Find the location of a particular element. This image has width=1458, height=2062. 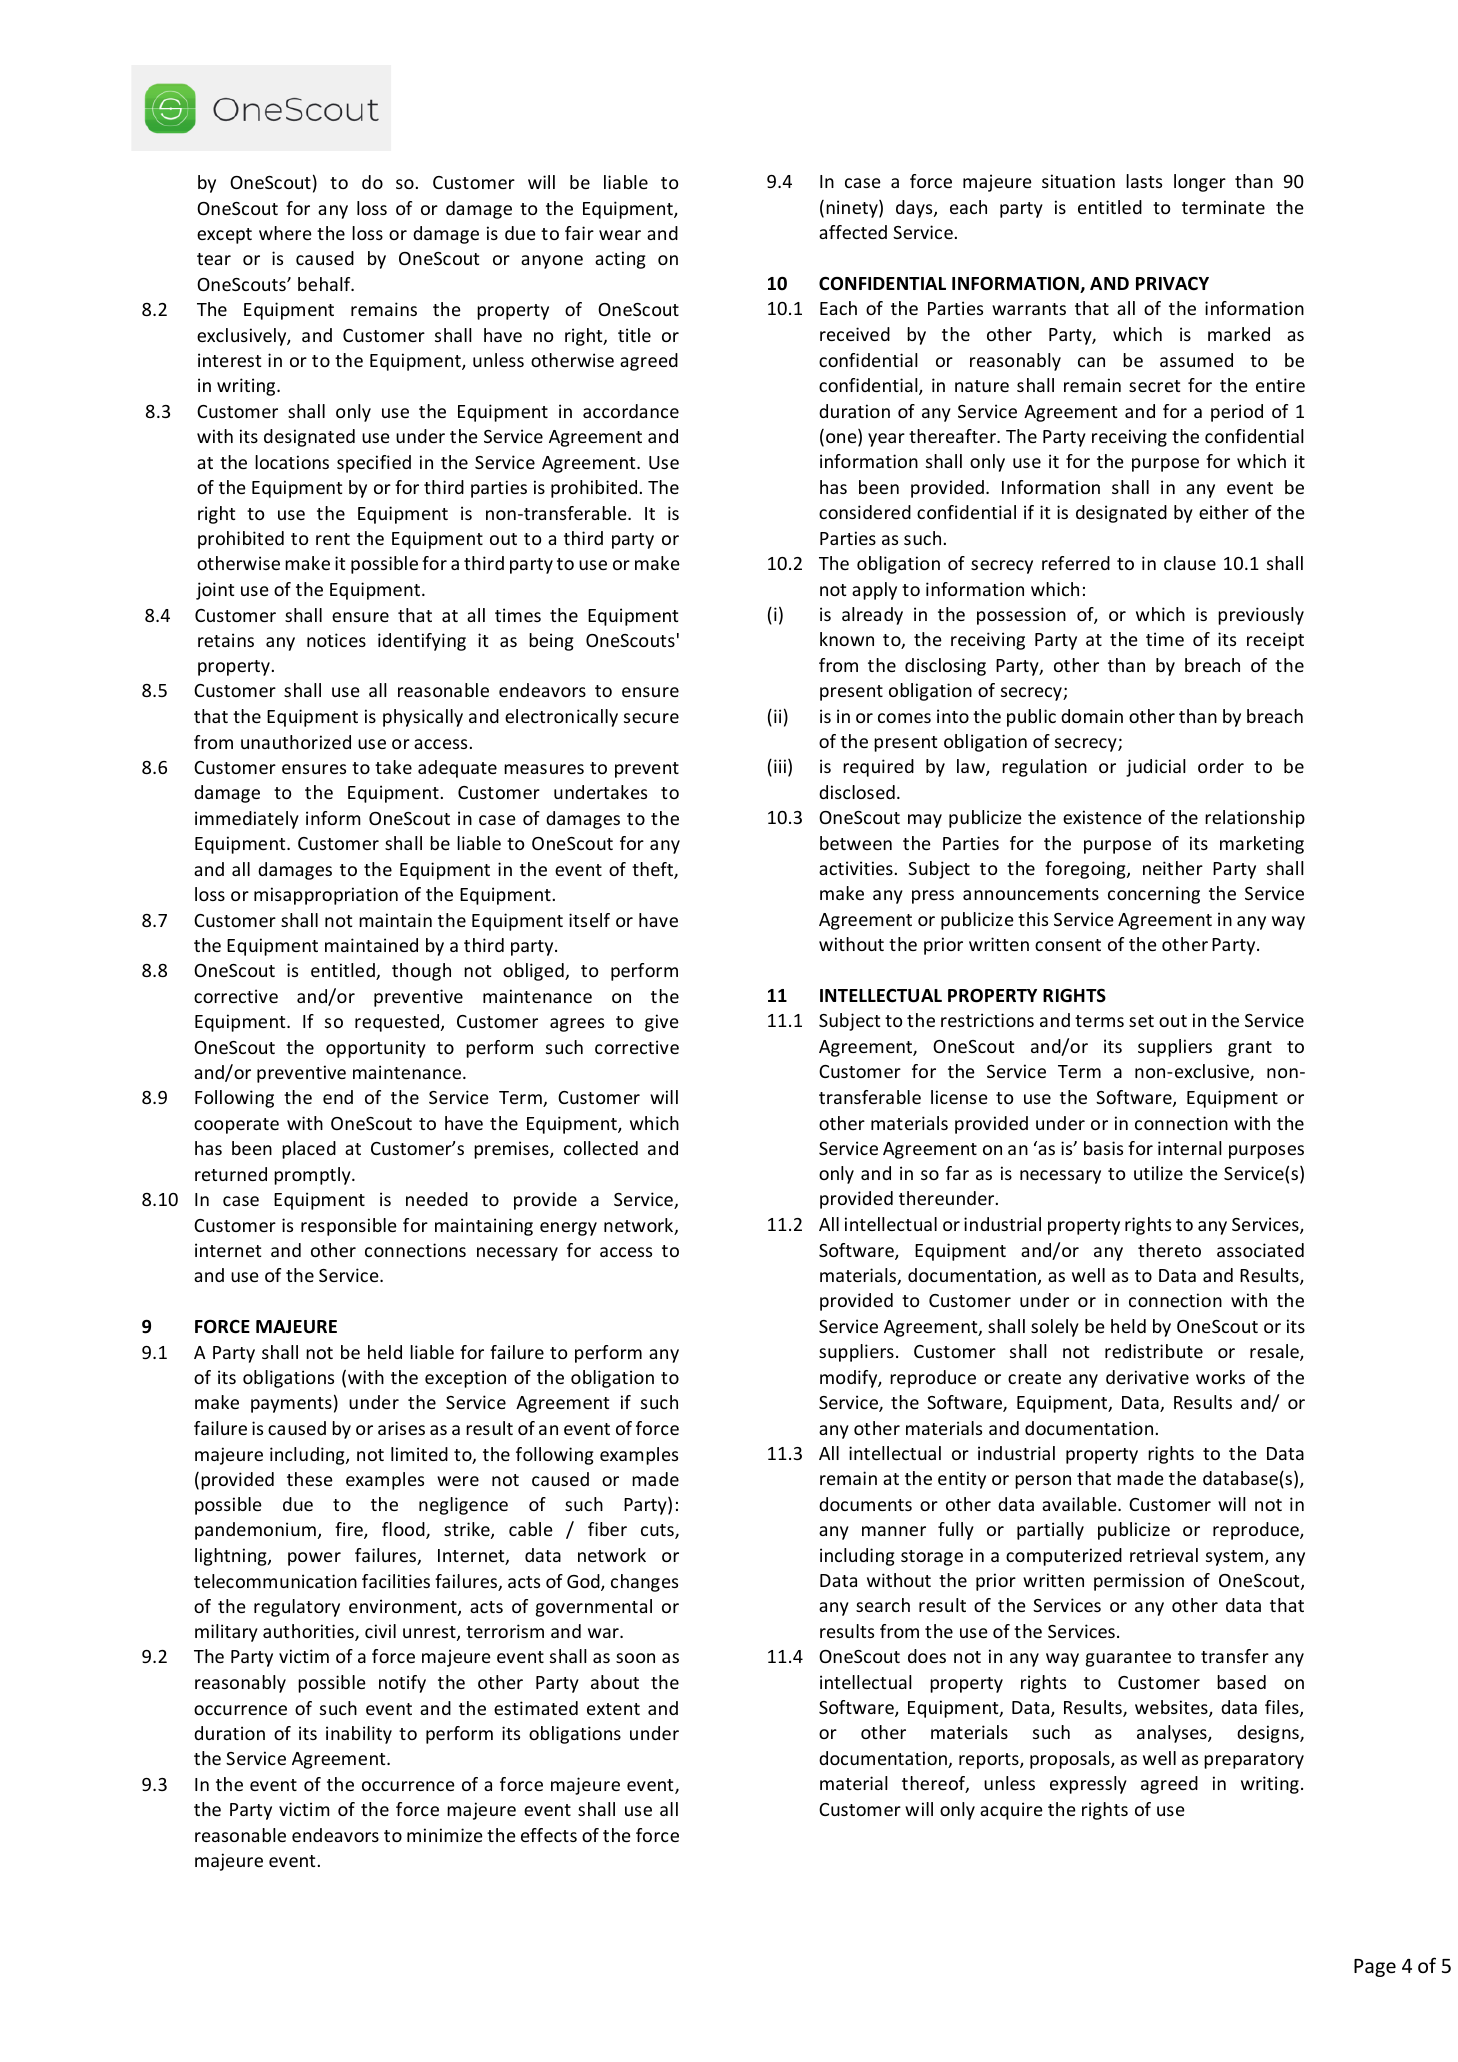

documents is located at coordinates (865, 1504).
